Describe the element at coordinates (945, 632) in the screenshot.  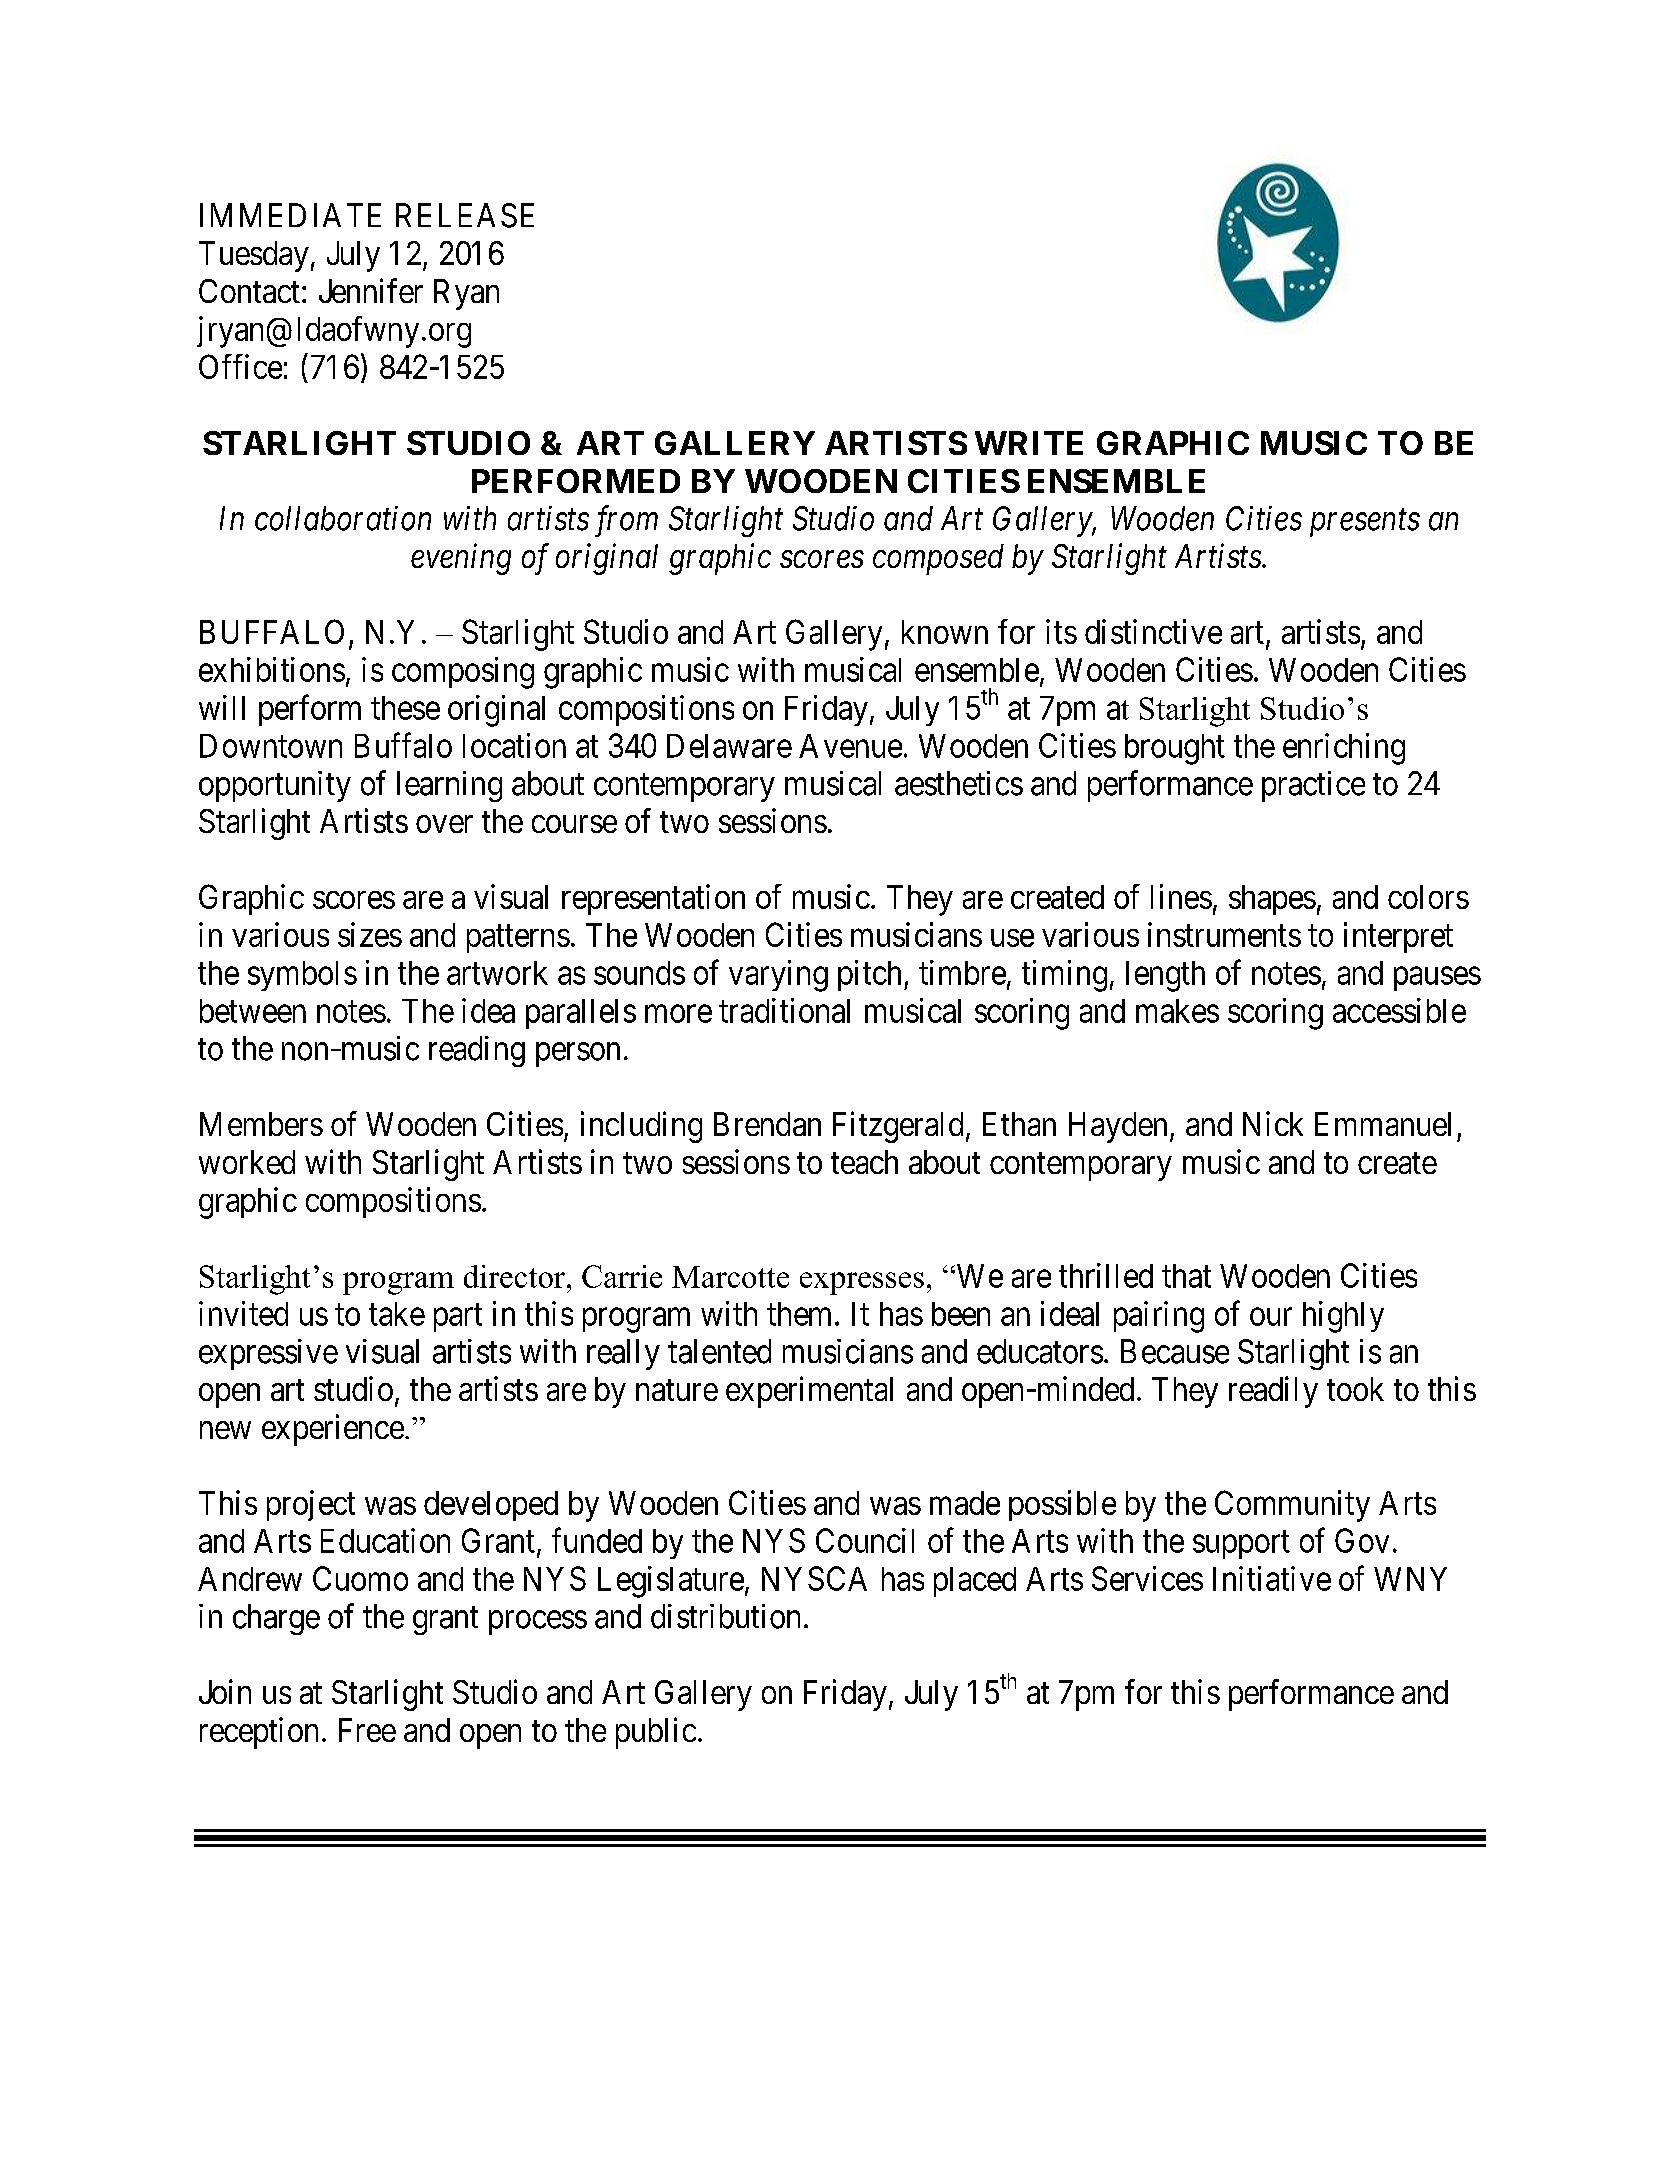
I see `known` at that location.
